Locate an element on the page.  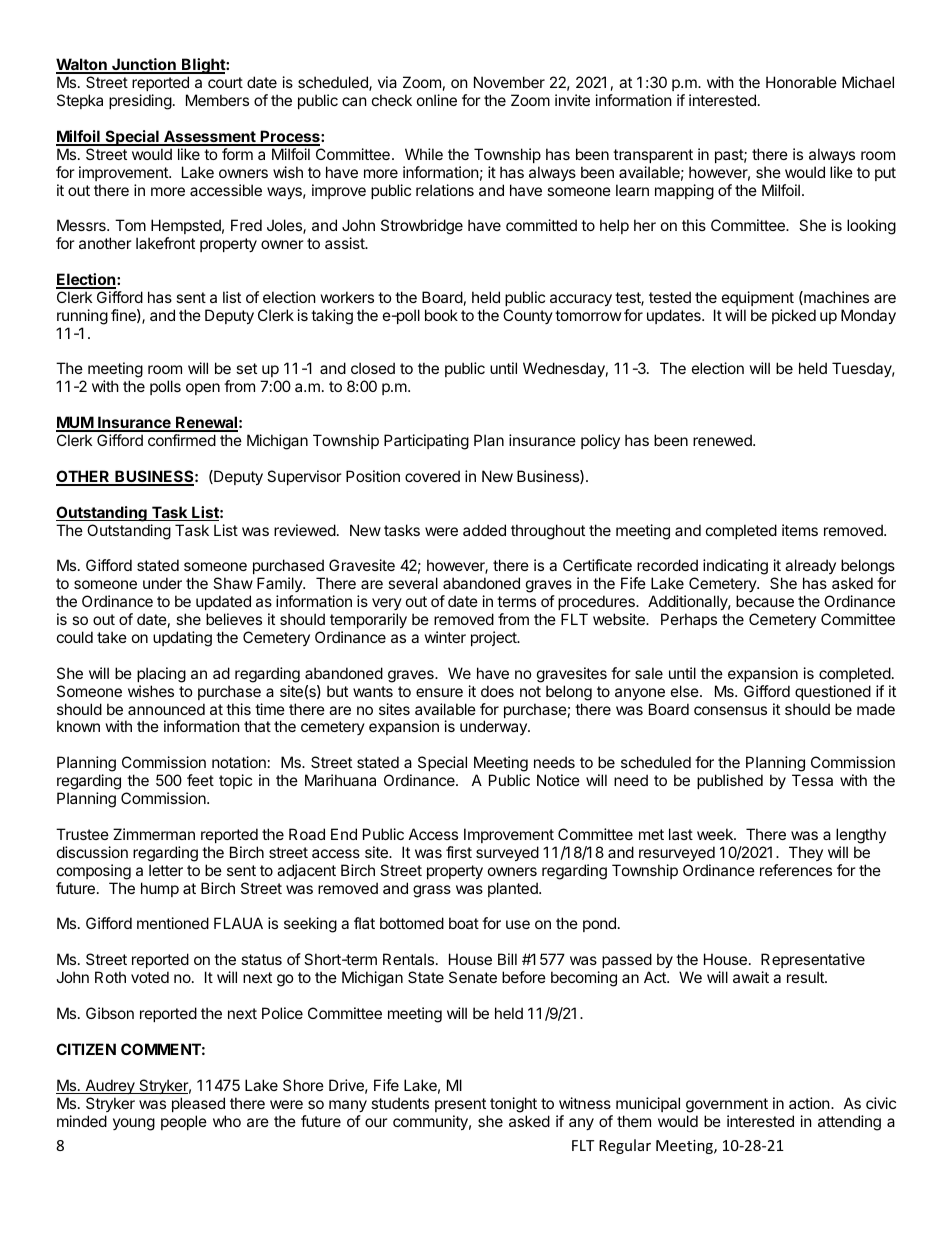
picked is located at coordinates (794, 316).
